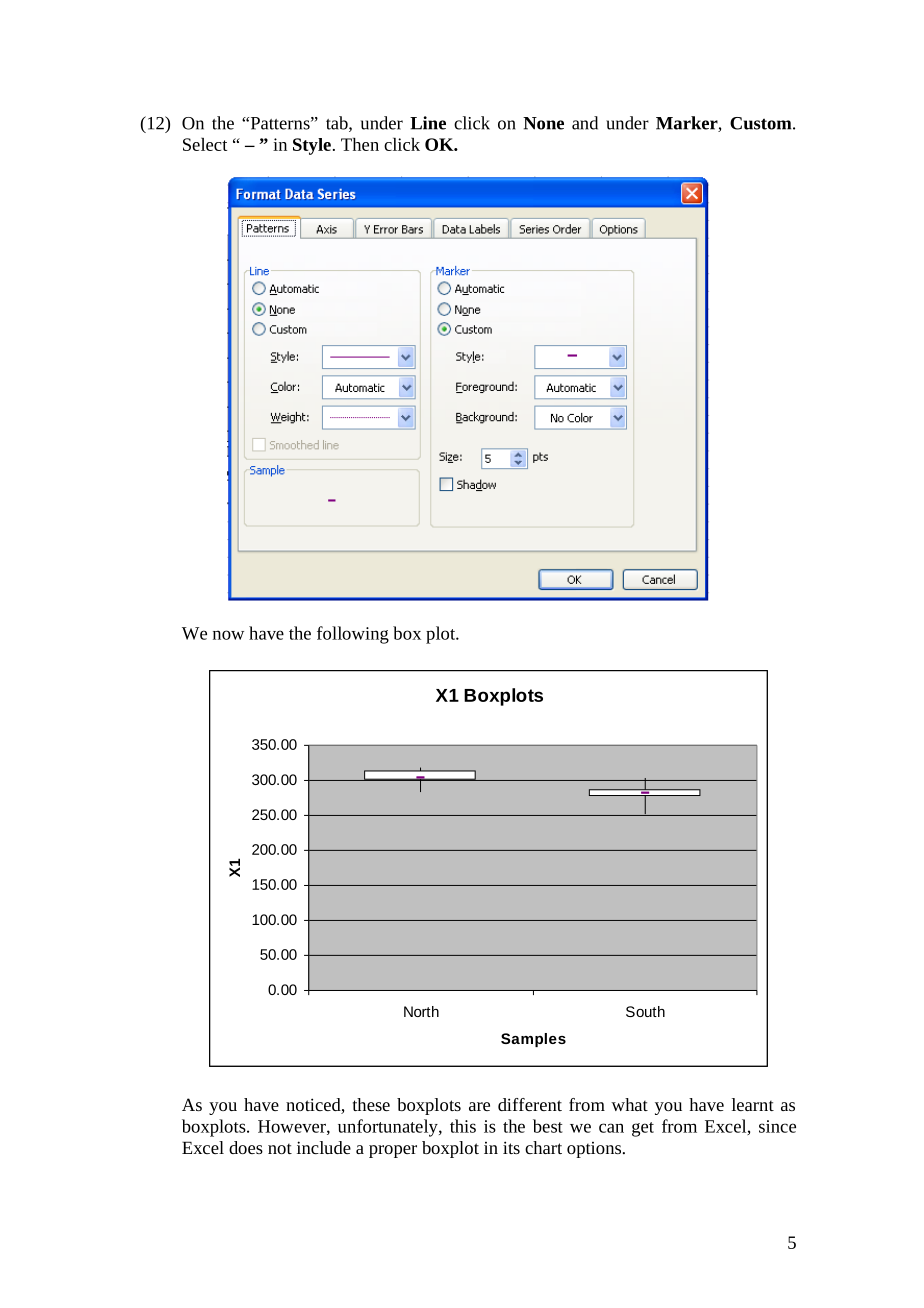  I want to click on South, so click(645, 1011).
